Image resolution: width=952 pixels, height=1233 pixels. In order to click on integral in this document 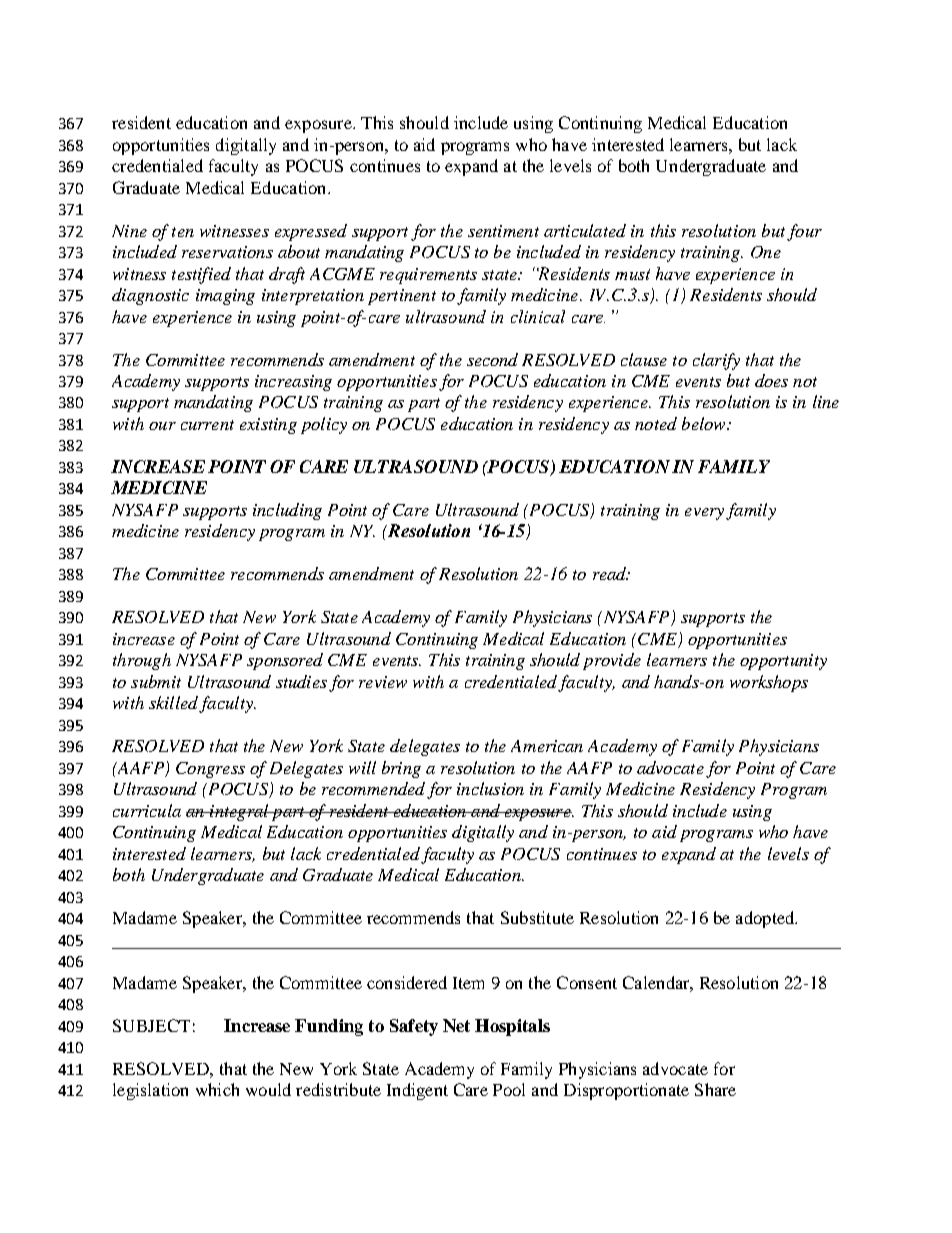, I will do `click(239, 812)`.
